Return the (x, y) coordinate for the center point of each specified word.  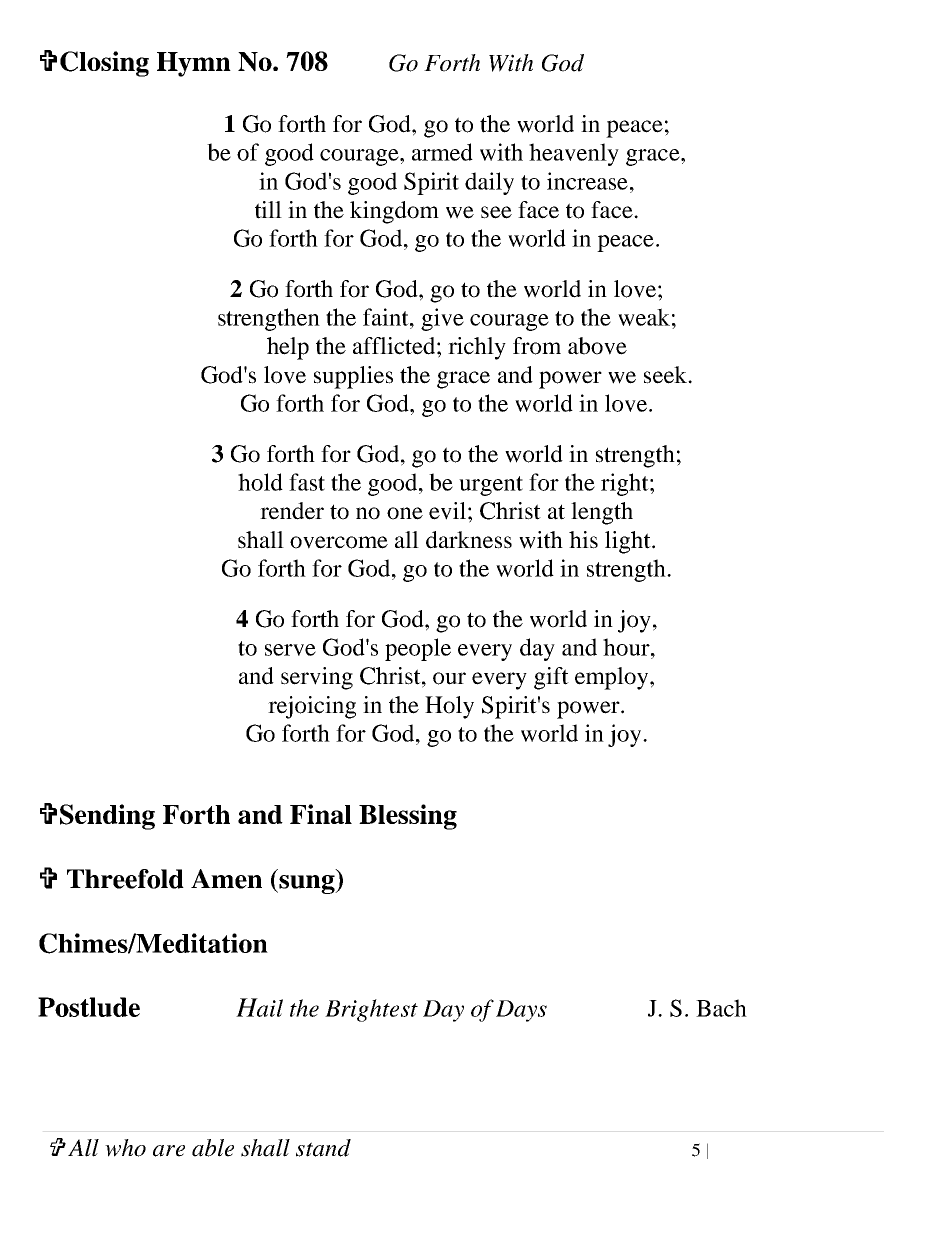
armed (442, 152)
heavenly (574, 154)
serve (290, 650)
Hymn (194, 64)
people (418, 649)
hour (627, 647)
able (213, 1148)
